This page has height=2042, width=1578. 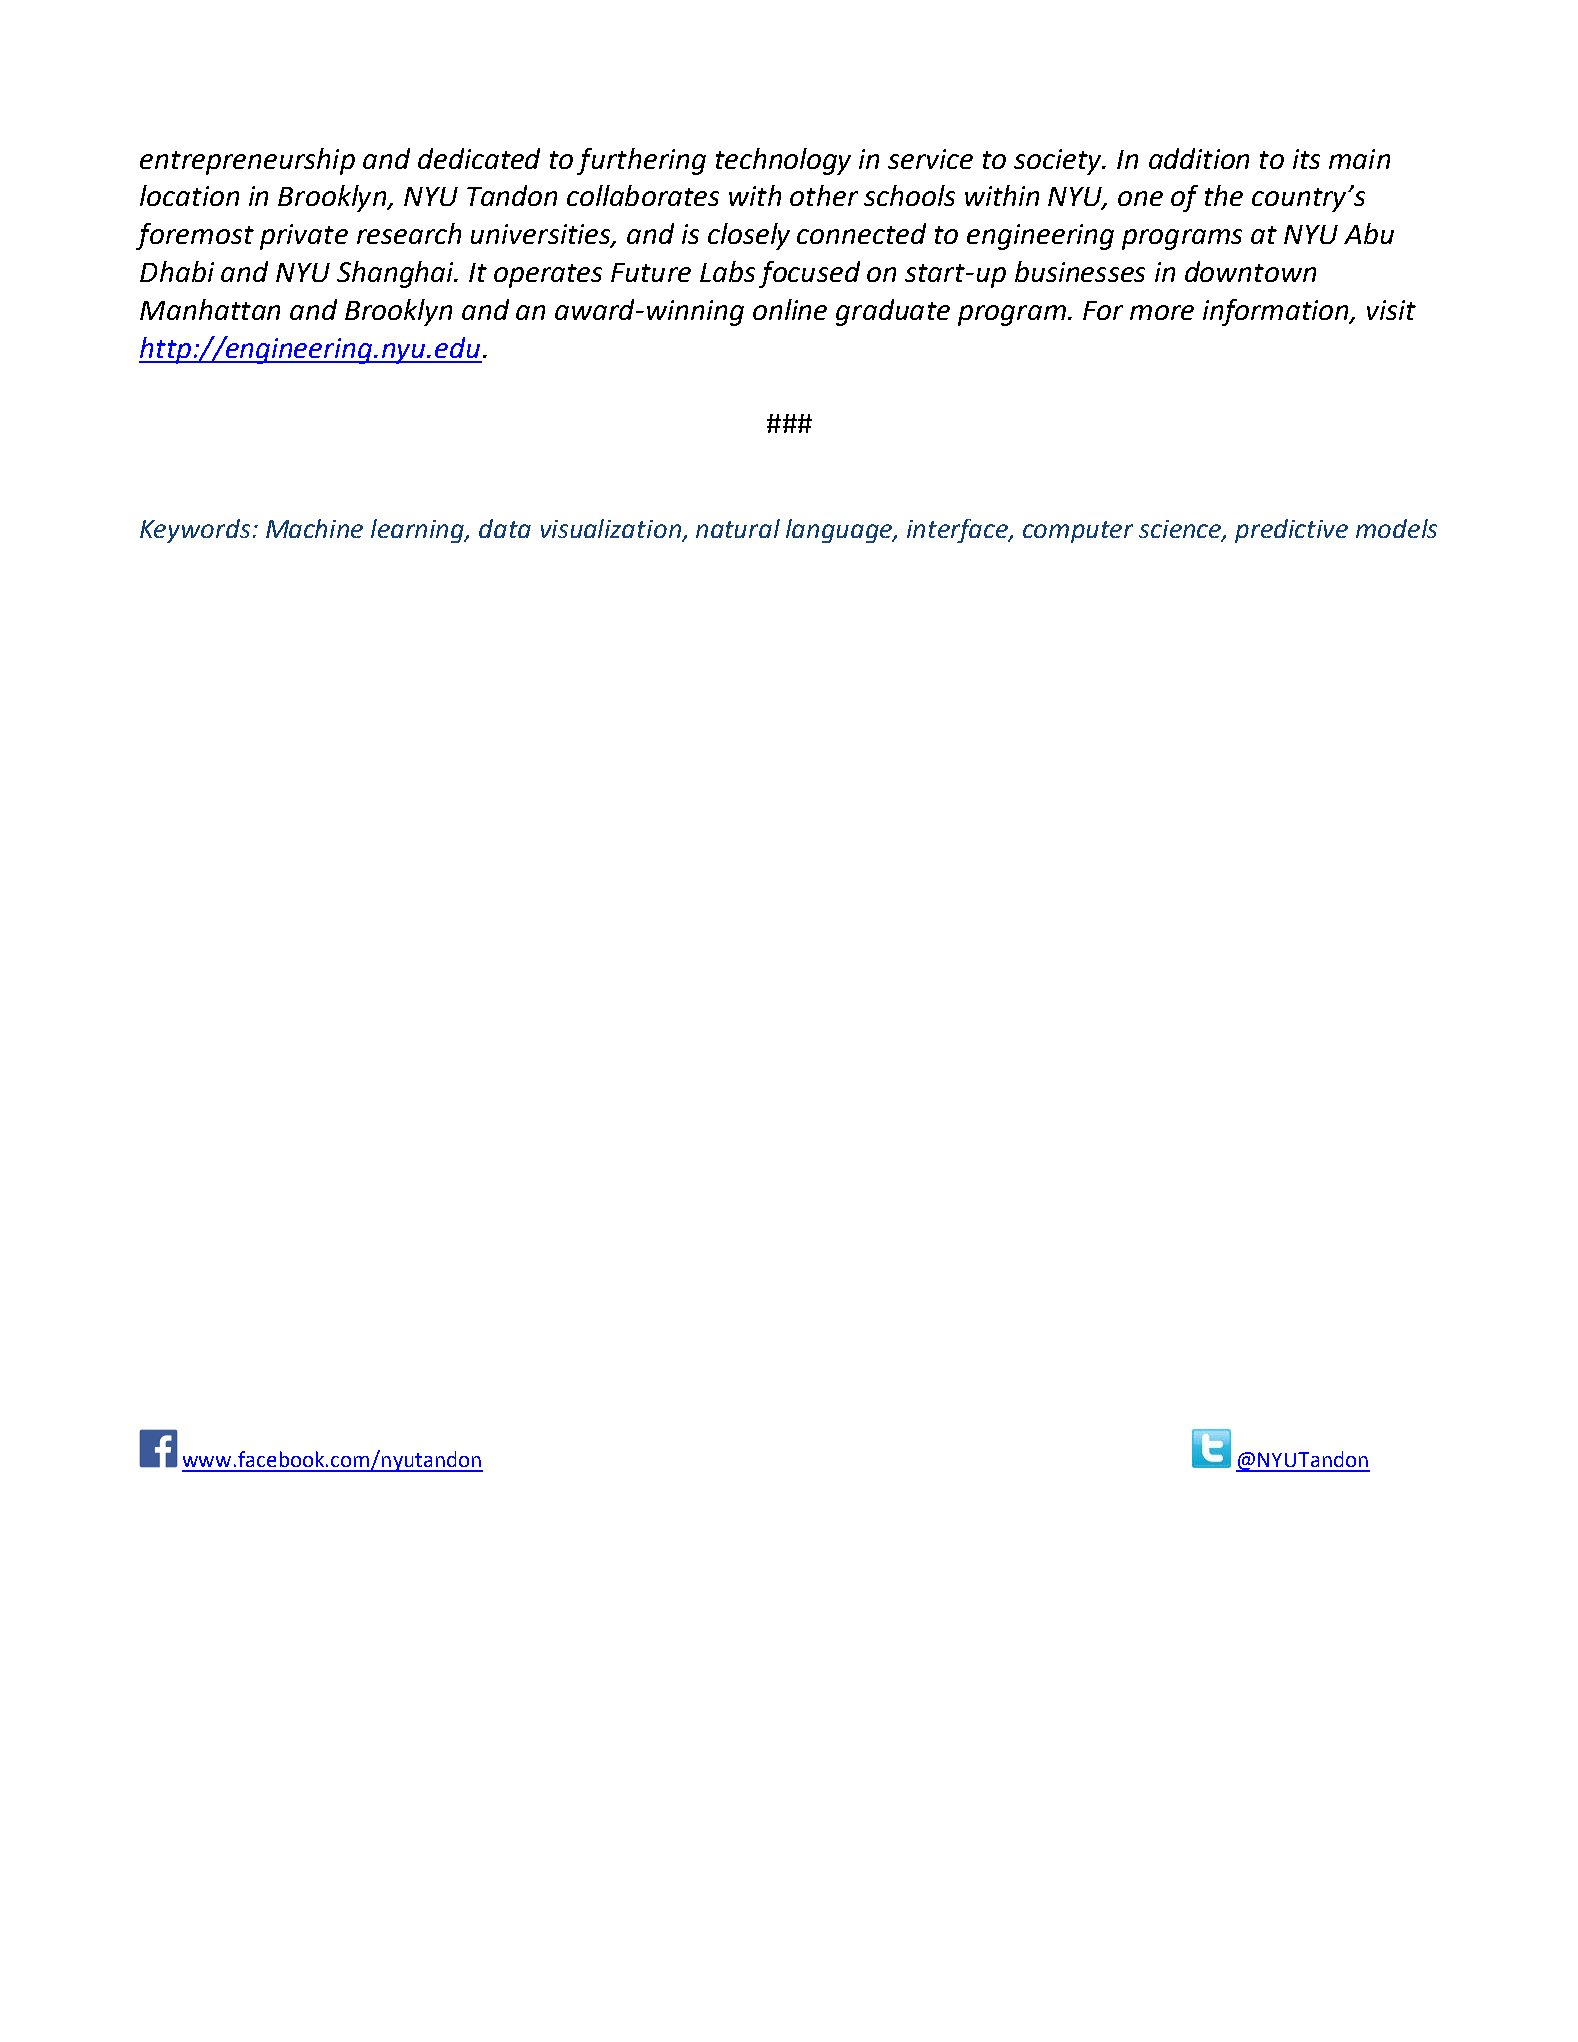 What do you see at coordinates (210, 309) in the page?
I see `Manhattan` at bounding box center [210, 309].
